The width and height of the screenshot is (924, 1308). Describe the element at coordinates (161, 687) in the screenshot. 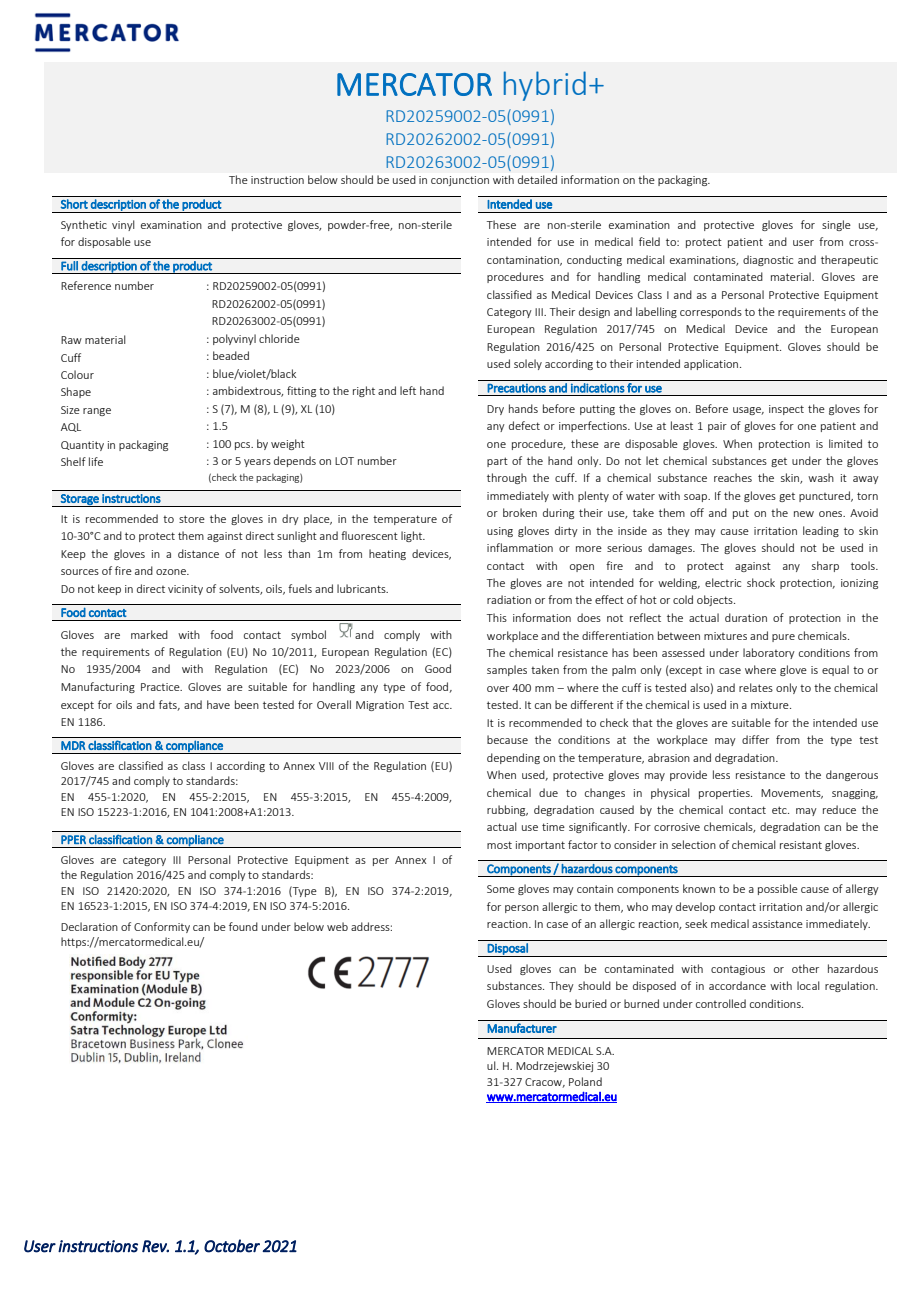

I see `Practice` at that location.
